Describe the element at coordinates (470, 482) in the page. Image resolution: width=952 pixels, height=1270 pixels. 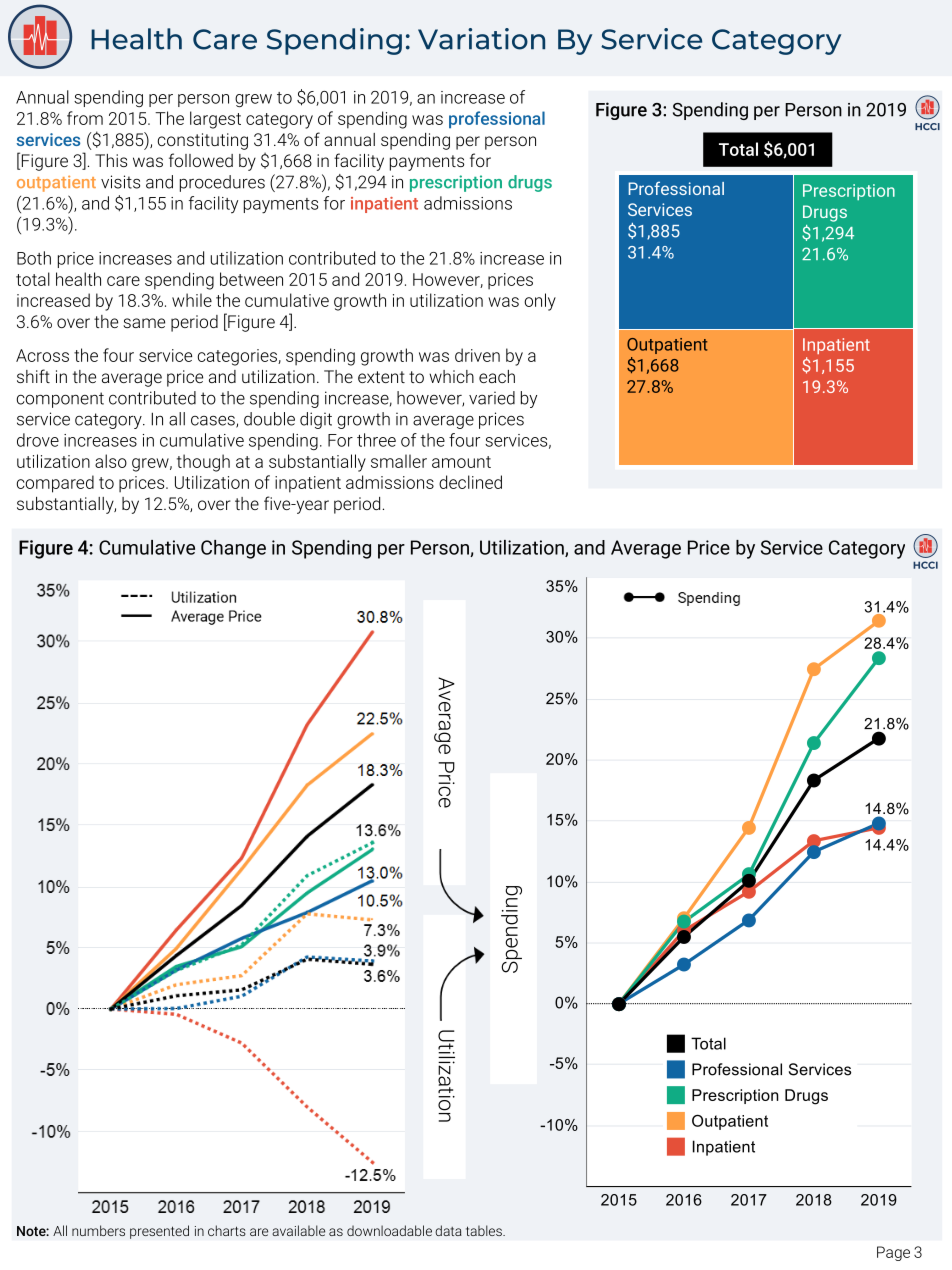
I see `declined` at that location.
